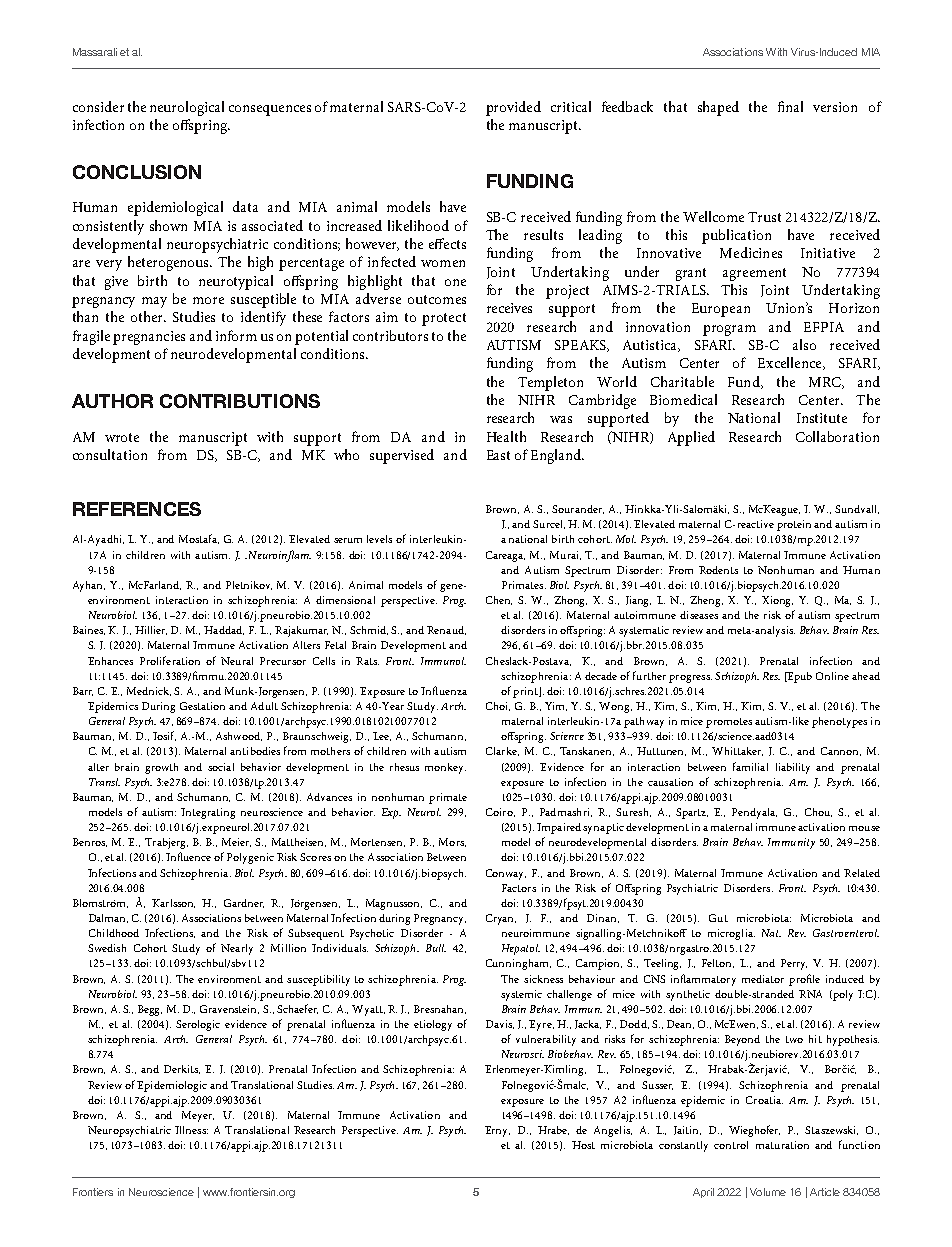 The width and height of the document is (952, 1247). Describe the element at coordinates (137, 509) in the document. I see `REFERENCES` at that location.
